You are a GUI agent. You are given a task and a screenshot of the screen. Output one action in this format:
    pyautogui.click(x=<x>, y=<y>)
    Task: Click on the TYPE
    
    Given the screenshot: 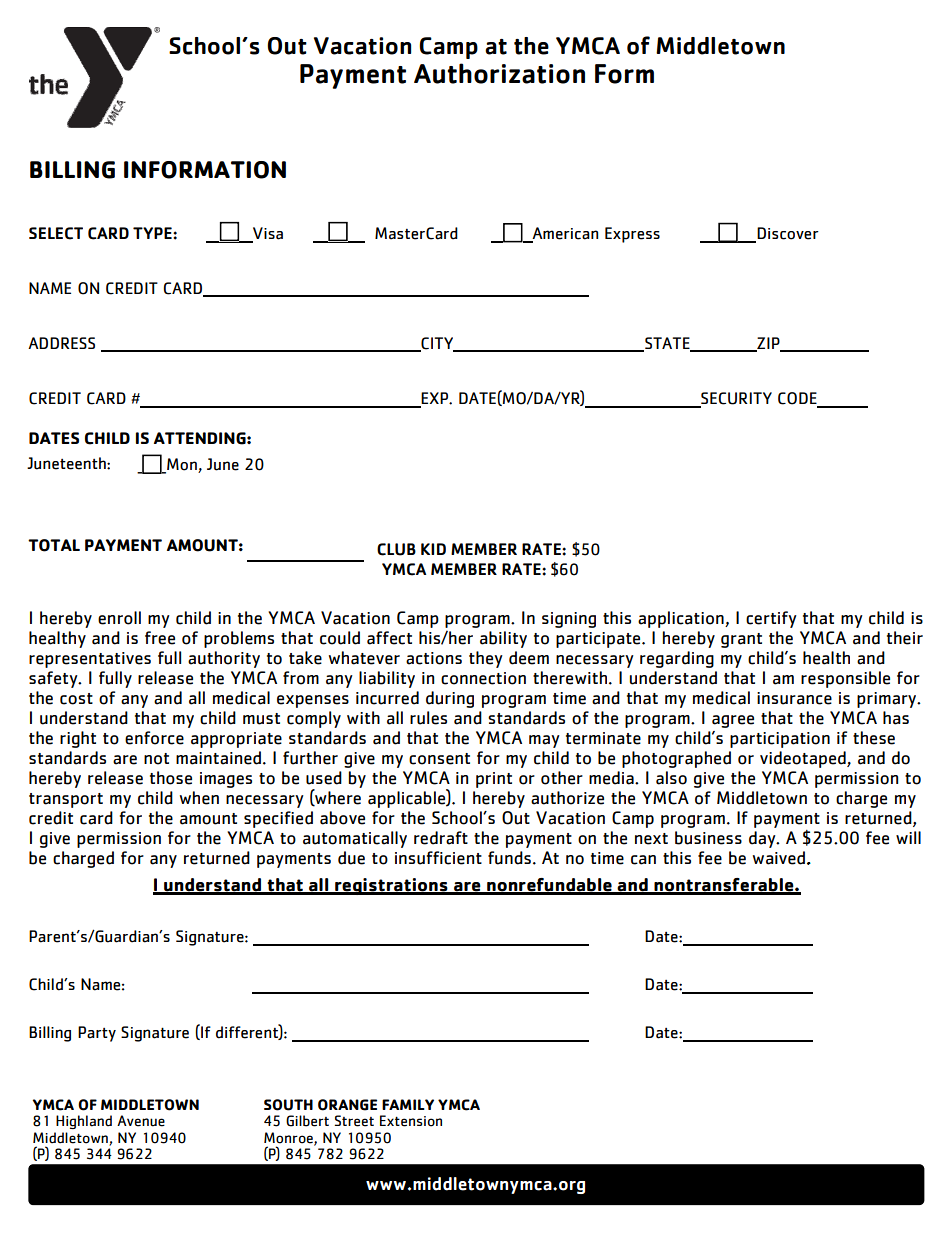 What is the action you would take?
    pyautogui.click(x=153, y=233)
